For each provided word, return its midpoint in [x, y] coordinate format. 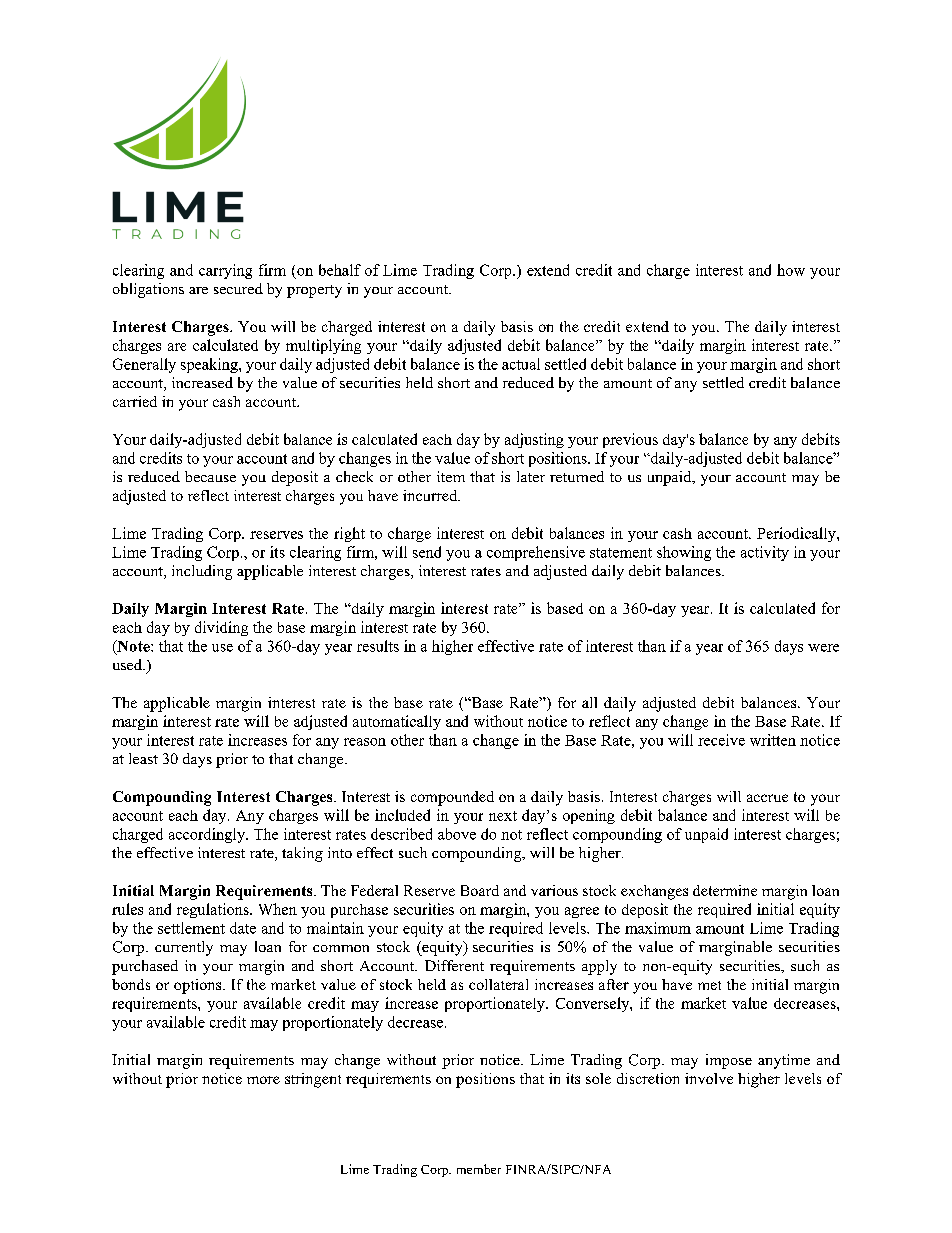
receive [721, 740]
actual [521, 364]
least [143, 758]
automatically [397, 722]
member [479, 1169]
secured [238, 288]
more [263, 1080]
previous [630, 440]
